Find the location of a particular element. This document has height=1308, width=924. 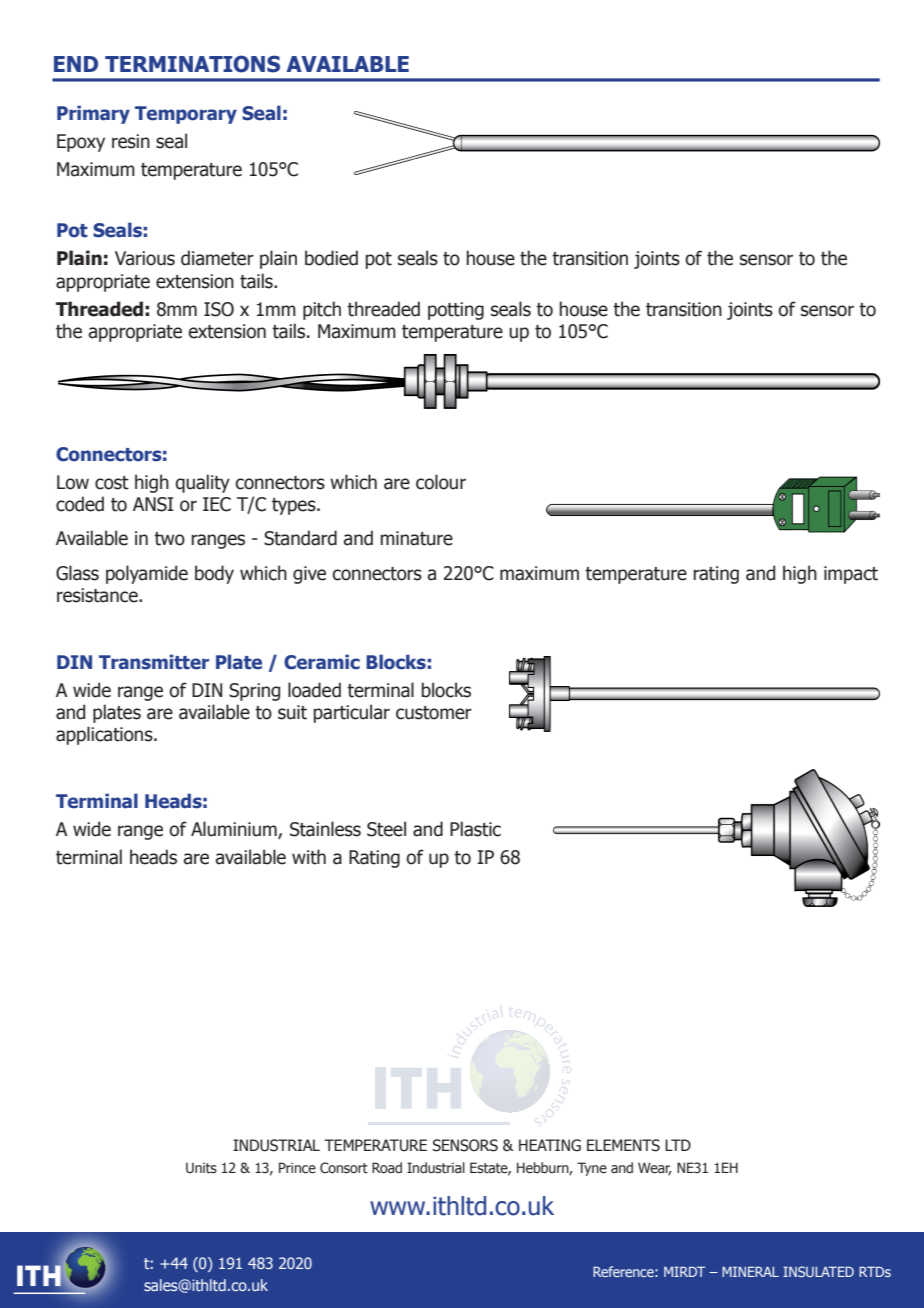

ISO is located at coordinates (219, 309).
